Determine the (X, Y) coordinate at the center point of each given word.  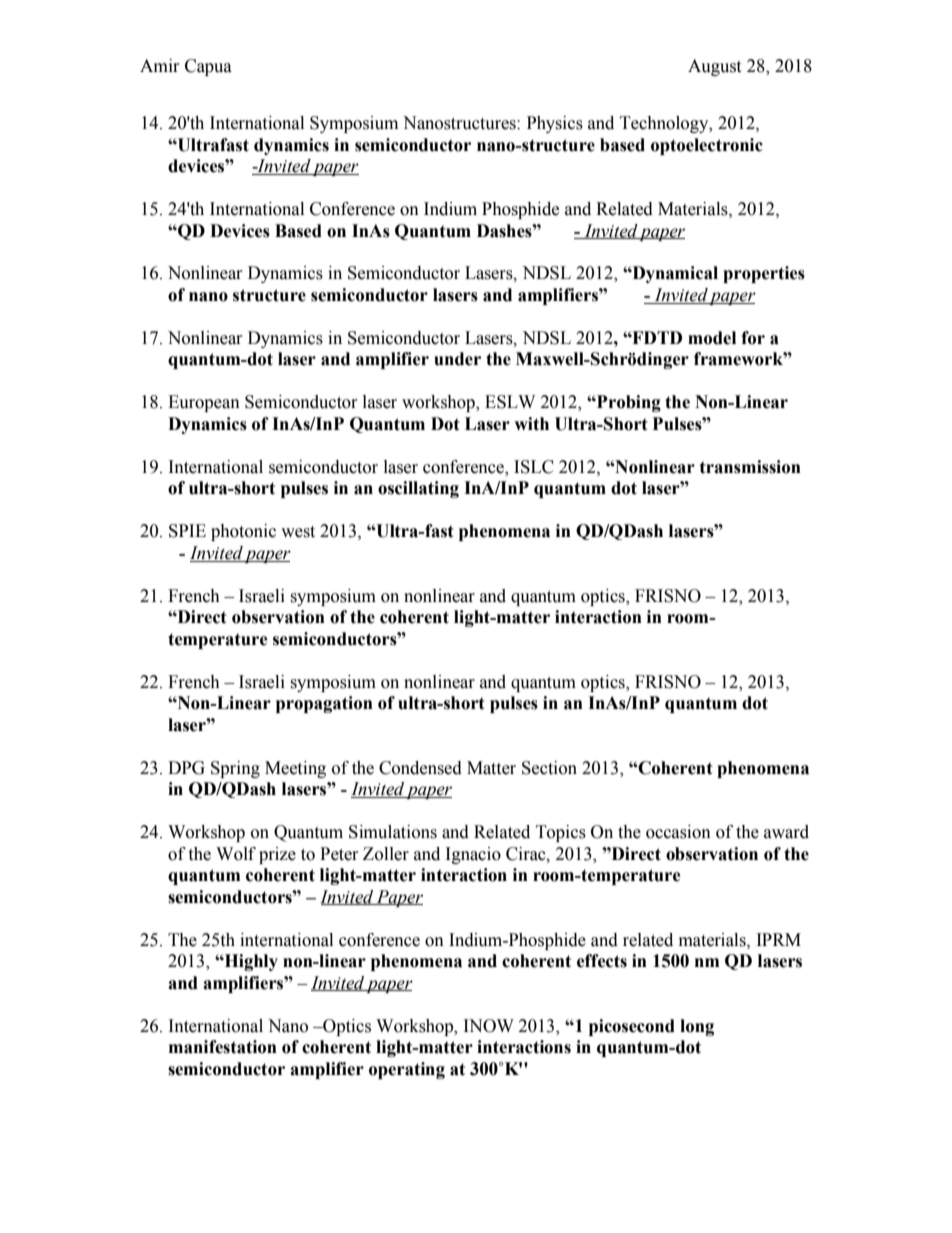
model (712, 338)
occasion (678, 832)
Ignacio (473, 855)
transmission (750, 467)
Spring (235, 769)
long (697, 1027)
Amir (160, 65)
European (204, 403)
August (714, 67)
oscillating (418, 489)
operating (407, 1070)
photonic (243, 532)
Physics (555, 124)
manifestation (223, 1047)
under (457, 359)
